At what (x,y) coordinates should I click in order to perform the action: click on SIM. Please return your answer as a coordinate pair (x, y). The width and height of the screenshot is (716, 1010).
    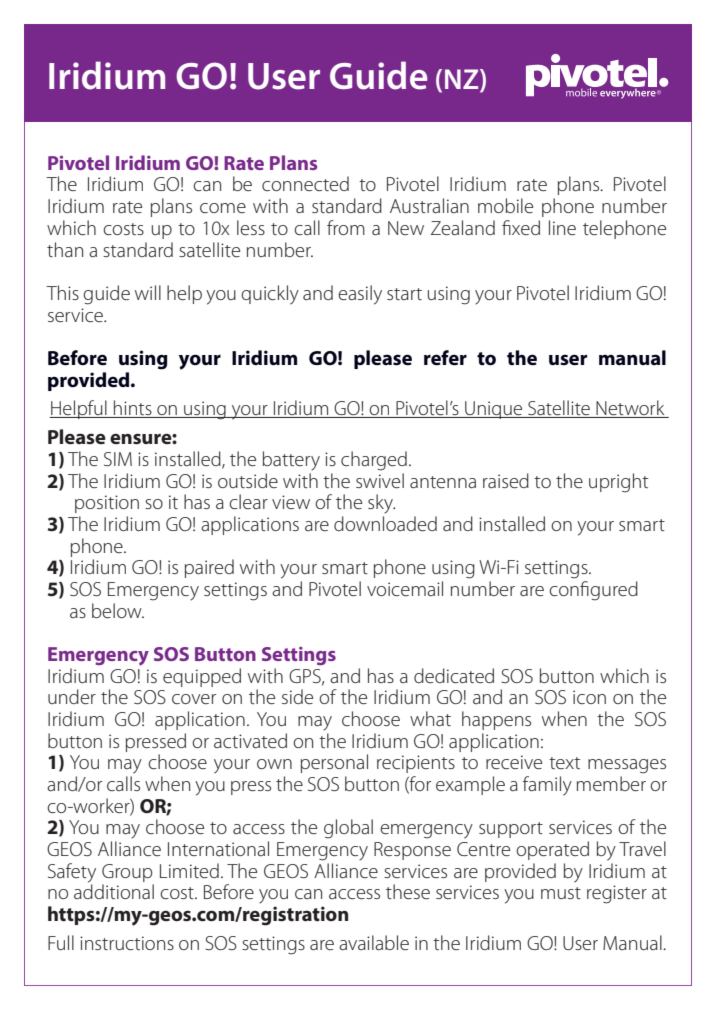
    Looking at the image, I should click on (118, 459).
